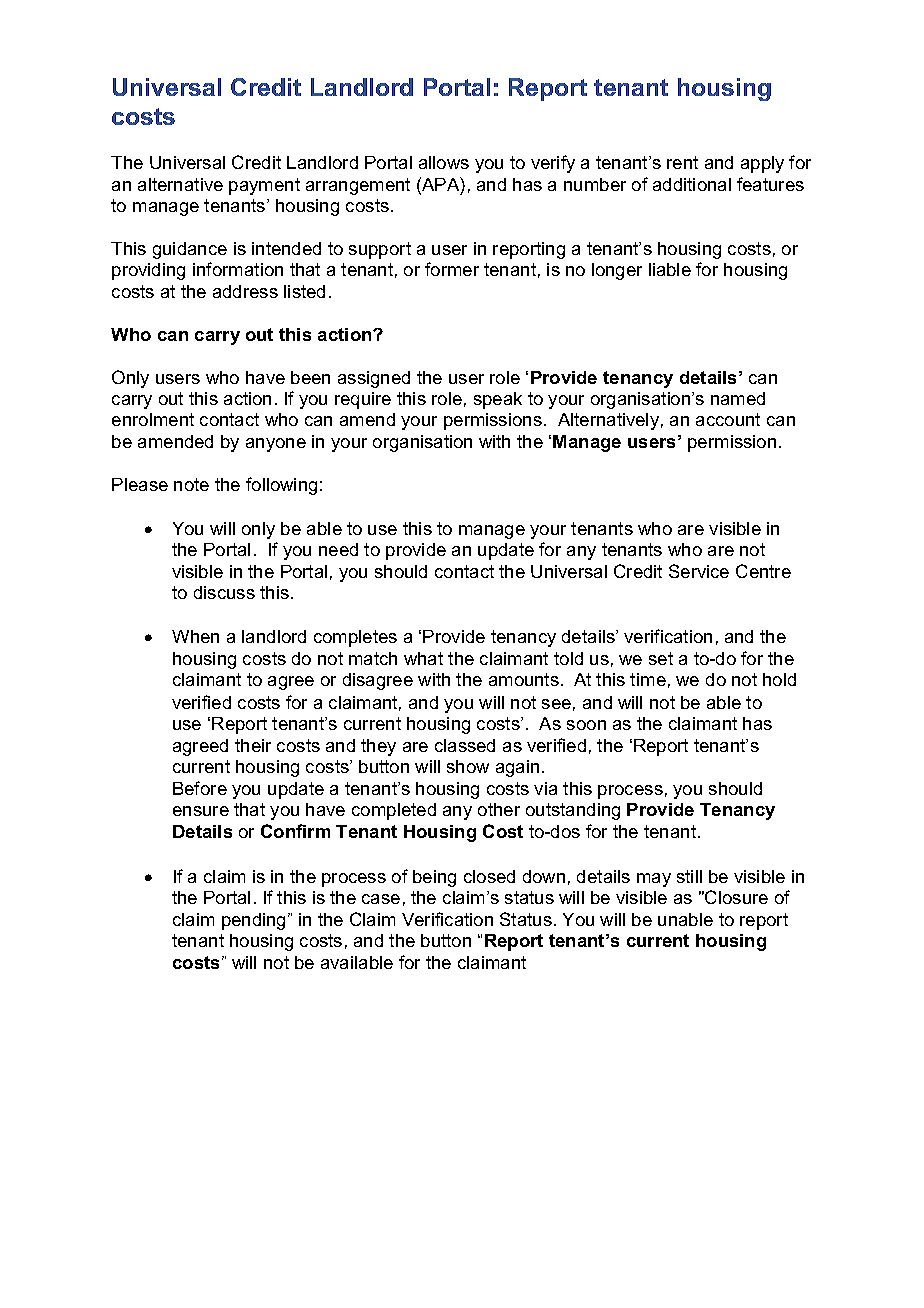  What do you see at coordinates (253, 921) in the screenshot?
I see `pending` at bounding box center [253, 921].
